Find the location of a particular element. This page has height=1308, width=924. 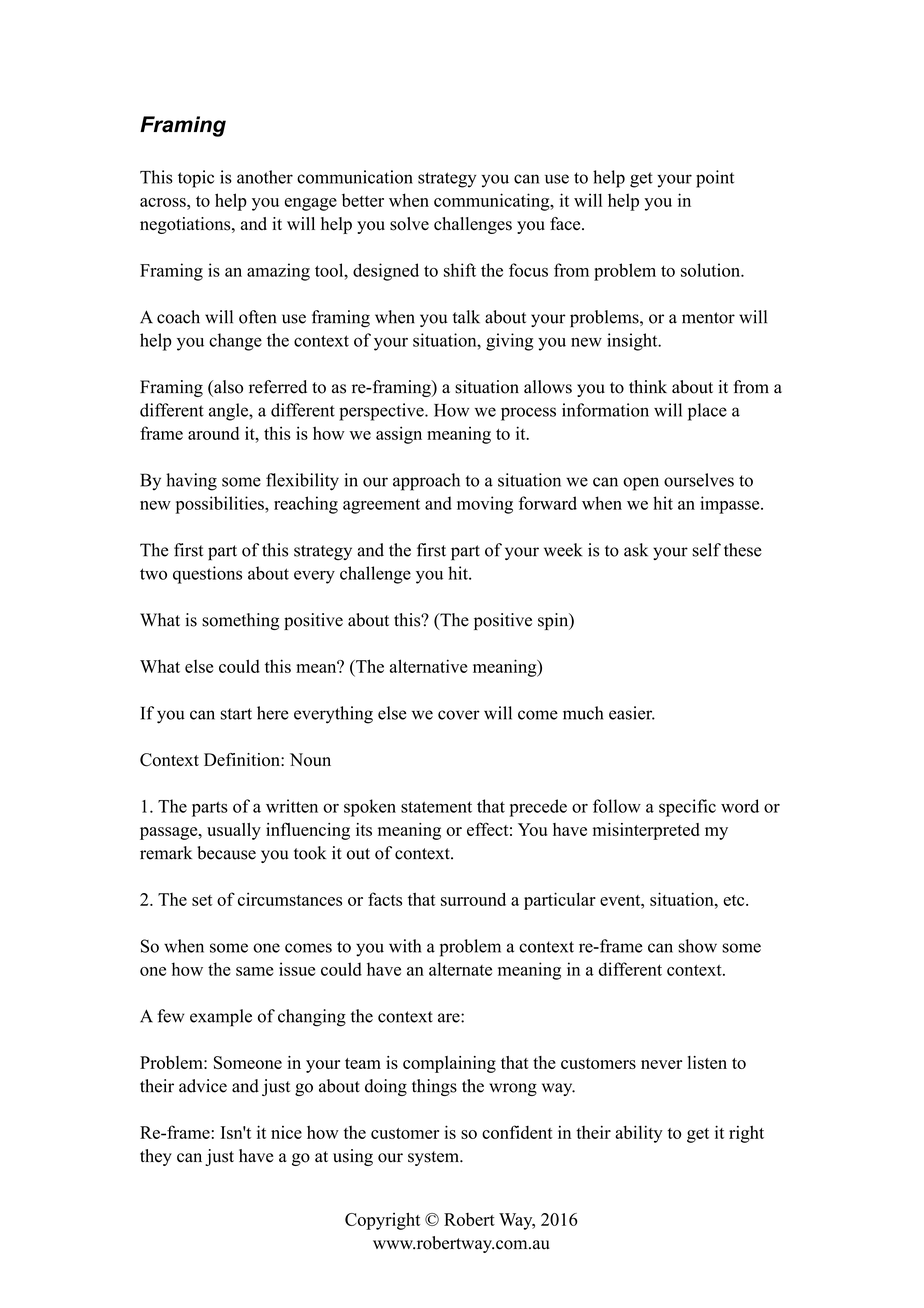

think is located at coordinates (648, 386).
